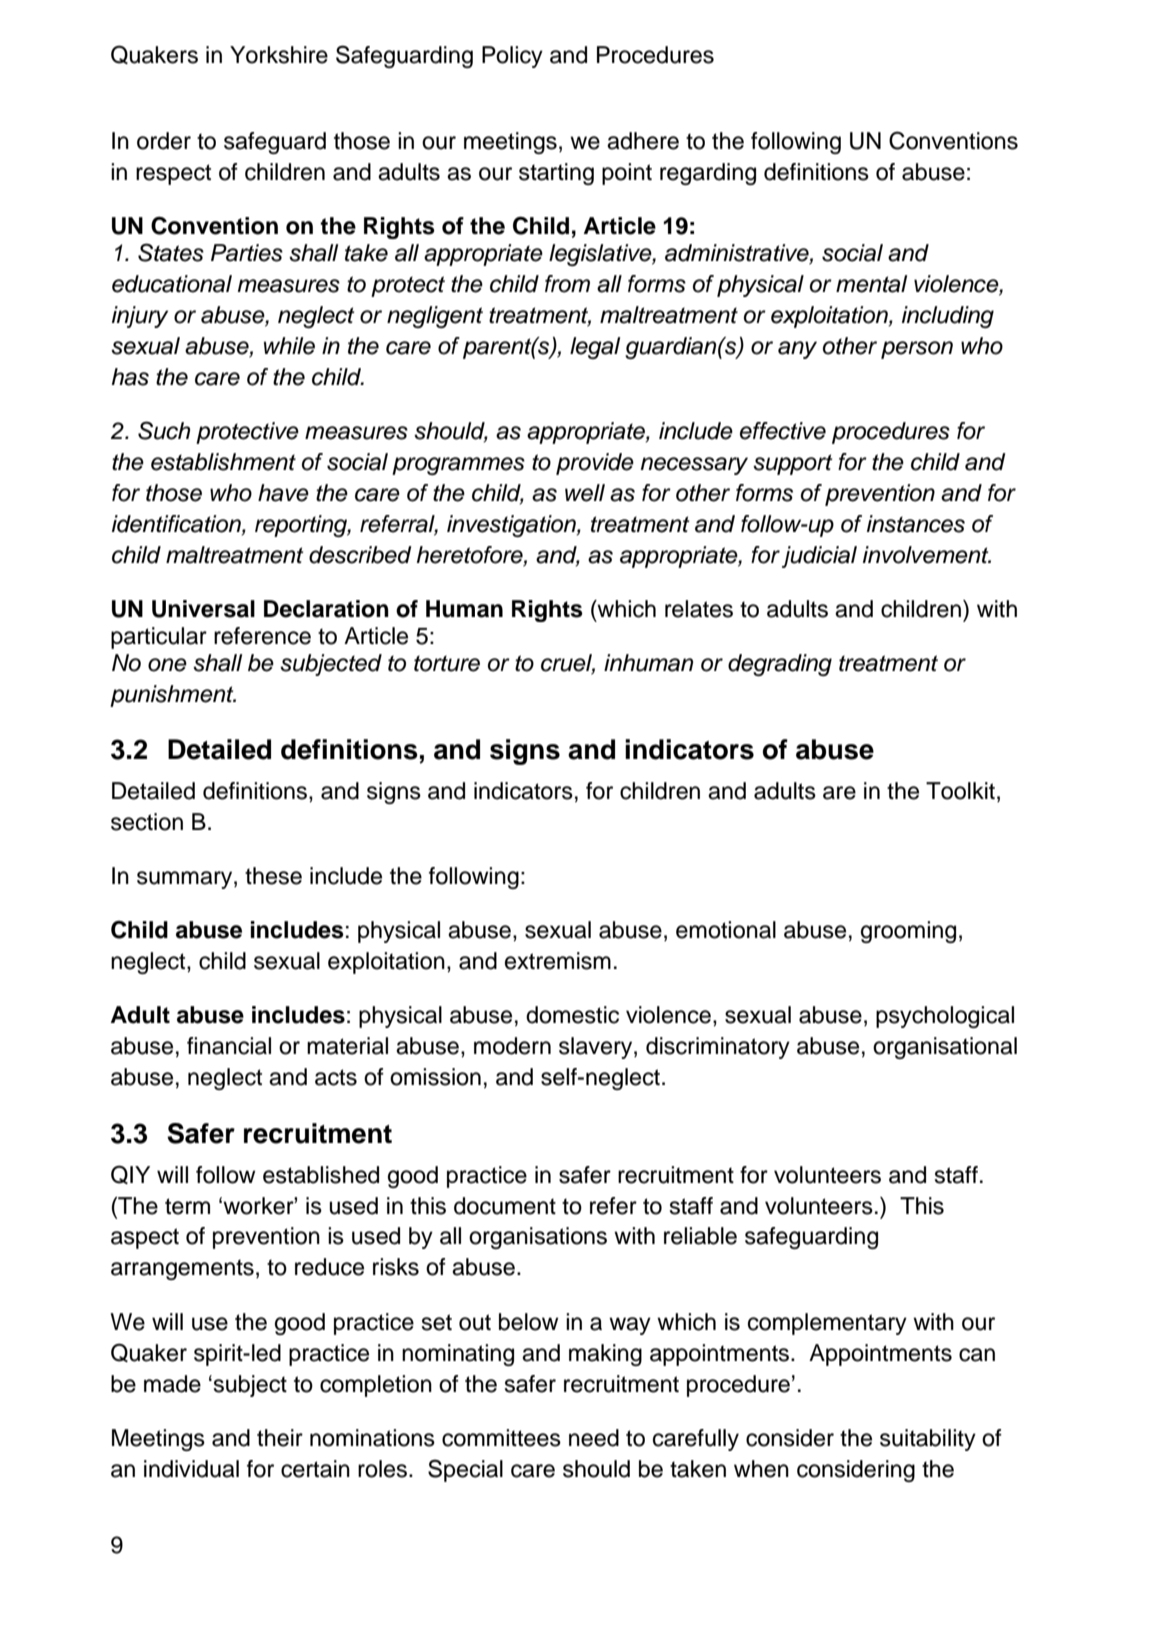  What do you see at coordinates (558, 961) in the image?
I see `extremism` at bounding box center [558, 961].
